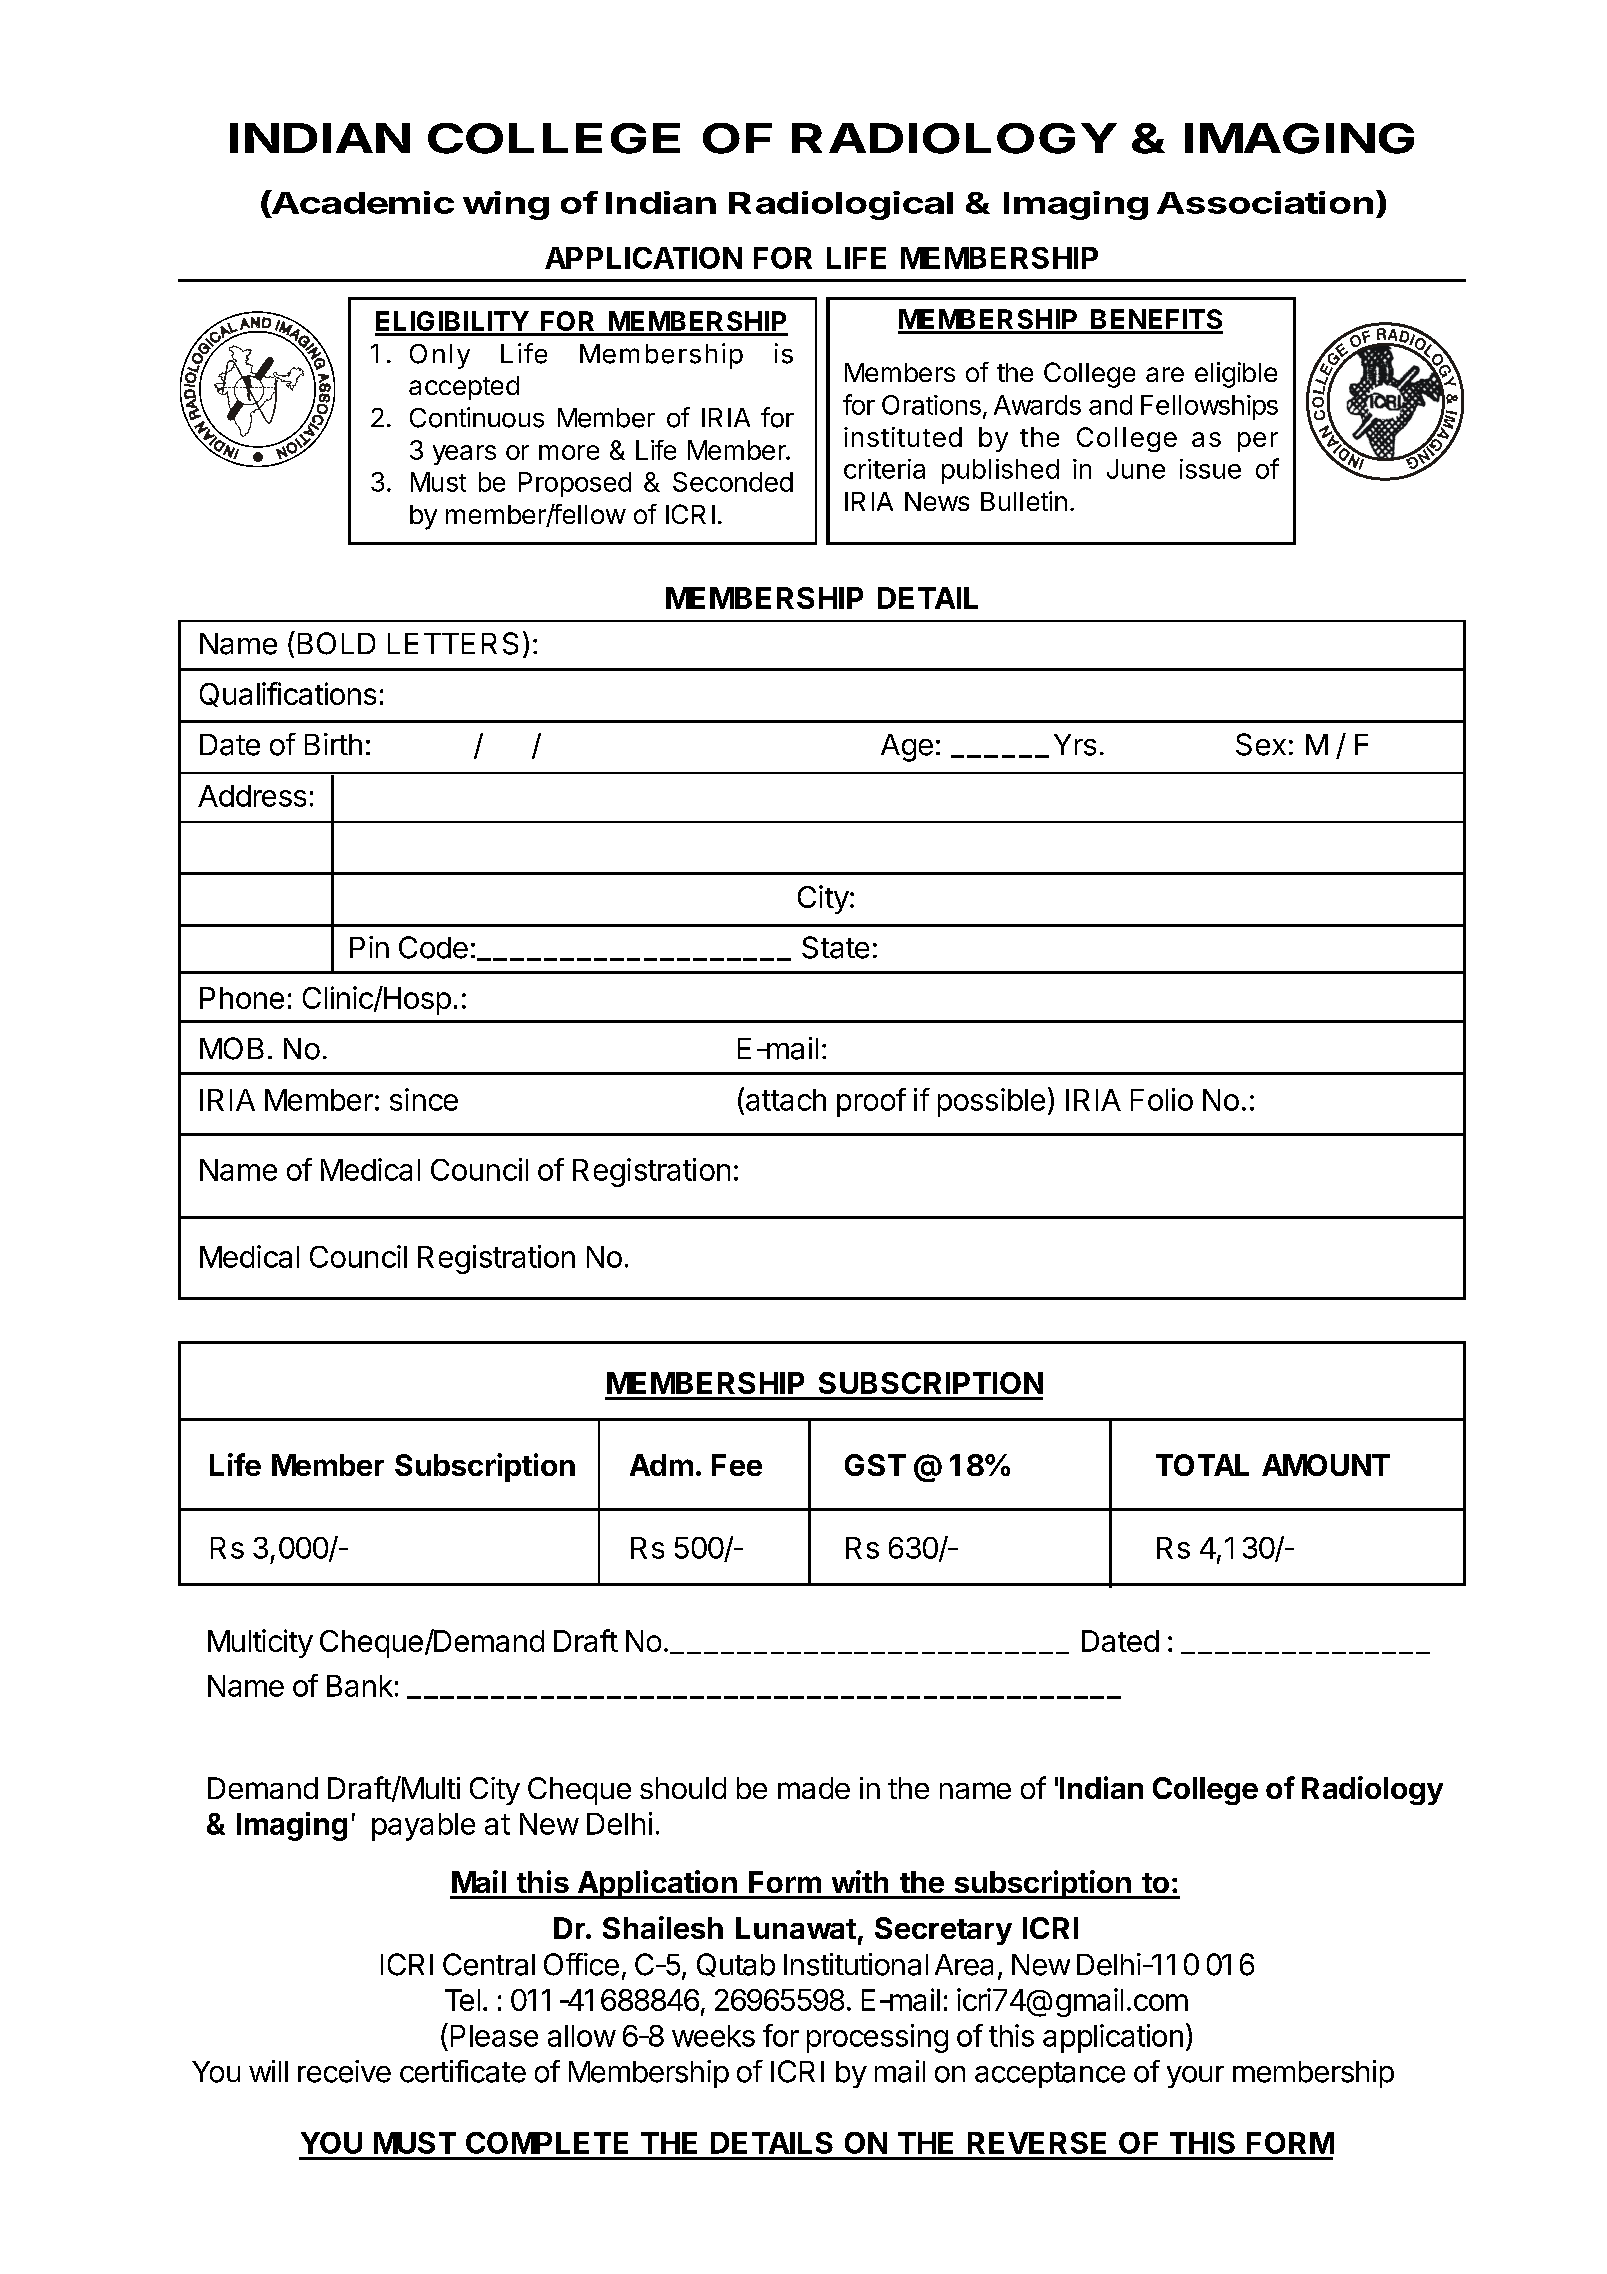 This screenshot has height=2274, width=1607. Describe the element at coordinates (1261, 744) in the screenshot. I see `Sex` at that location.
